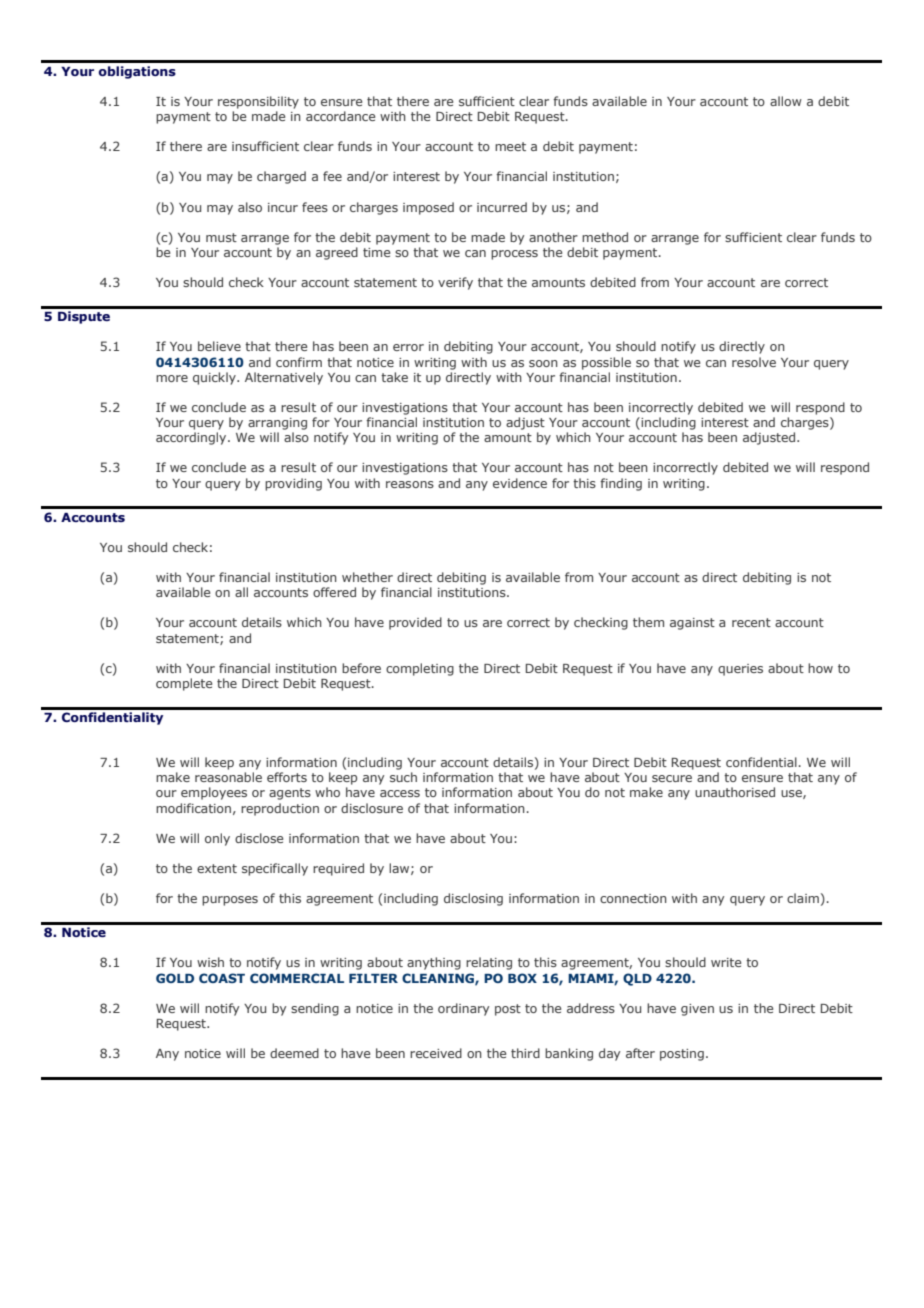 The height and width of the document is (1308, 924). What do you see at coordinates (697, 1010) in the document?
I see `given` at bounding box center [697, 1010].
